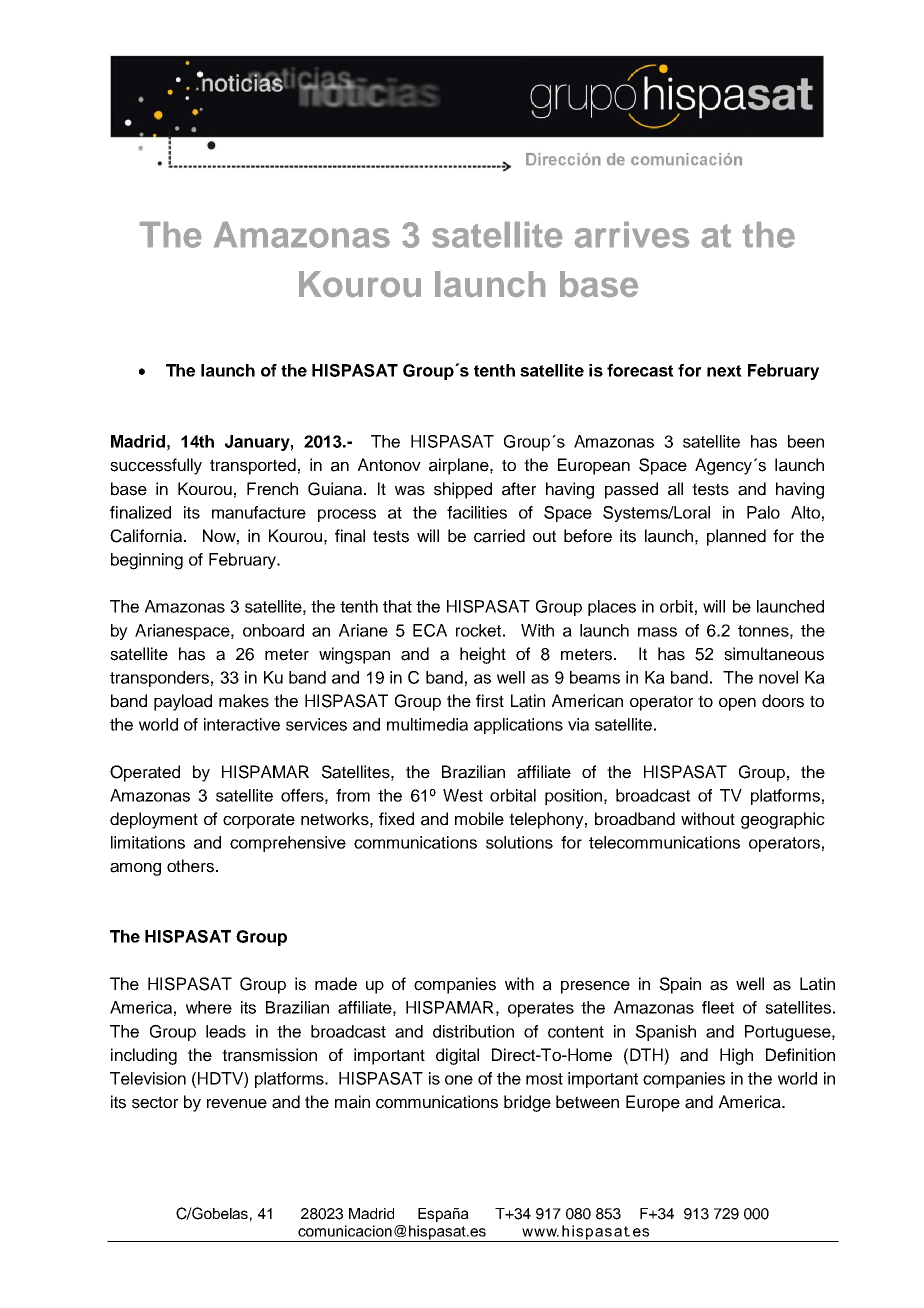 The height and width of the page is (1308, 924). I want to click on one, so click(459, 1080).
